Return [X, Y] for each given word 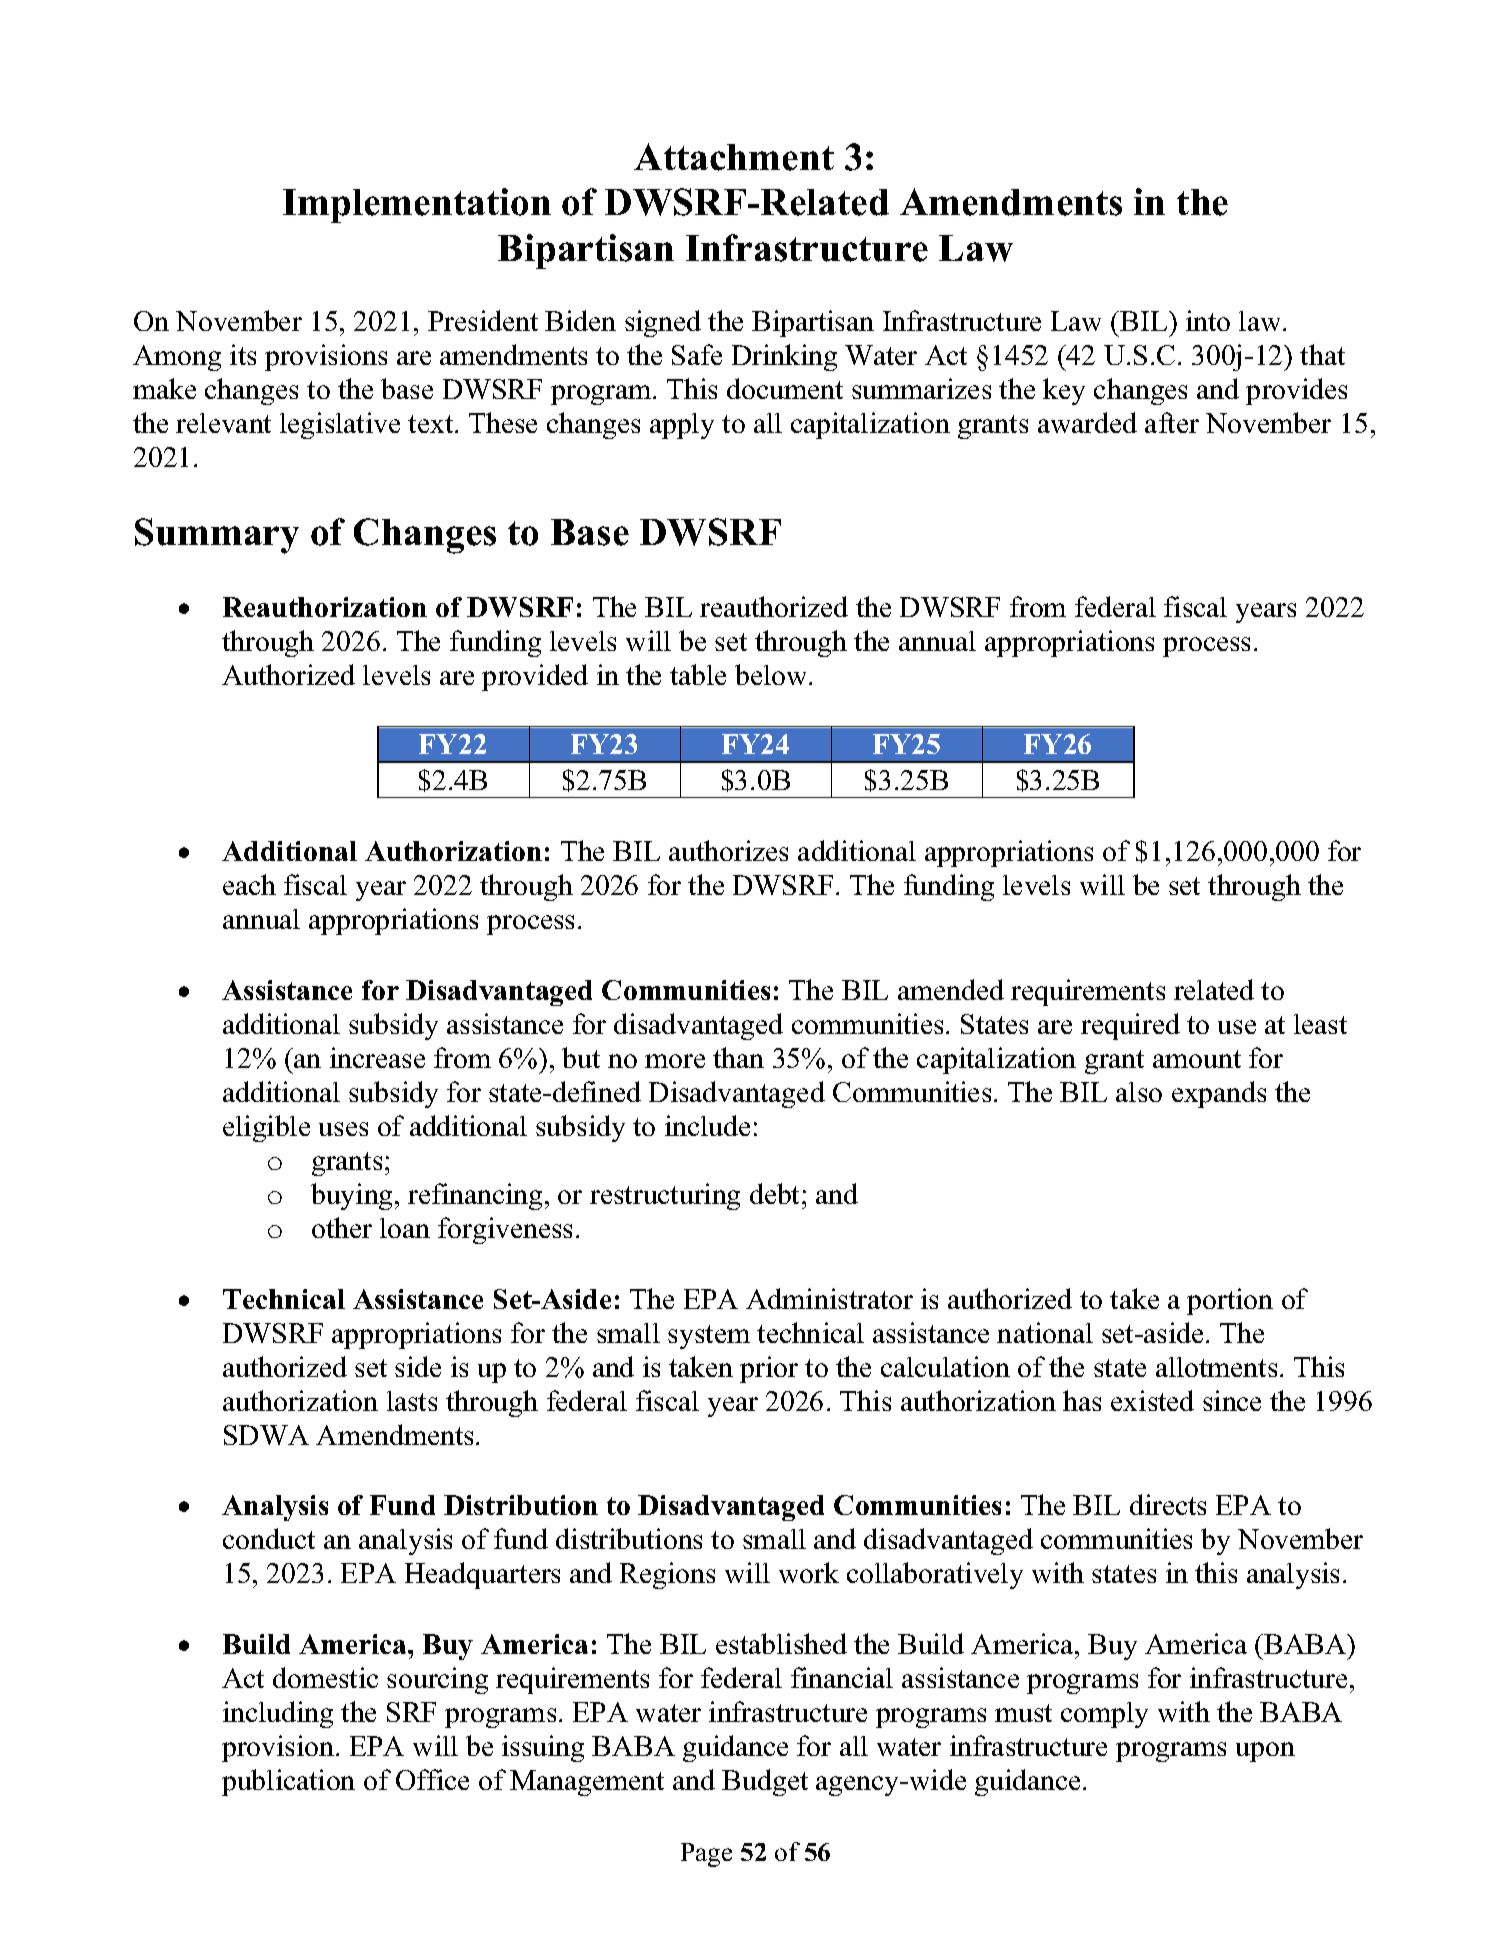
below [772, 674]
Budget [765, 1782]
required [1130, 1026]
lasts [412, 1401]
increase [377, 1057]
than [738, 1057]
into [1208, 320]
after [1172, 422]
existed [1152, 1400]
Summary [217, 536]
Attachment [734, 157]
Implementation [417, 205]
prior [769, 1369]
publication [288, 1782]
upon [1265, 1752]
